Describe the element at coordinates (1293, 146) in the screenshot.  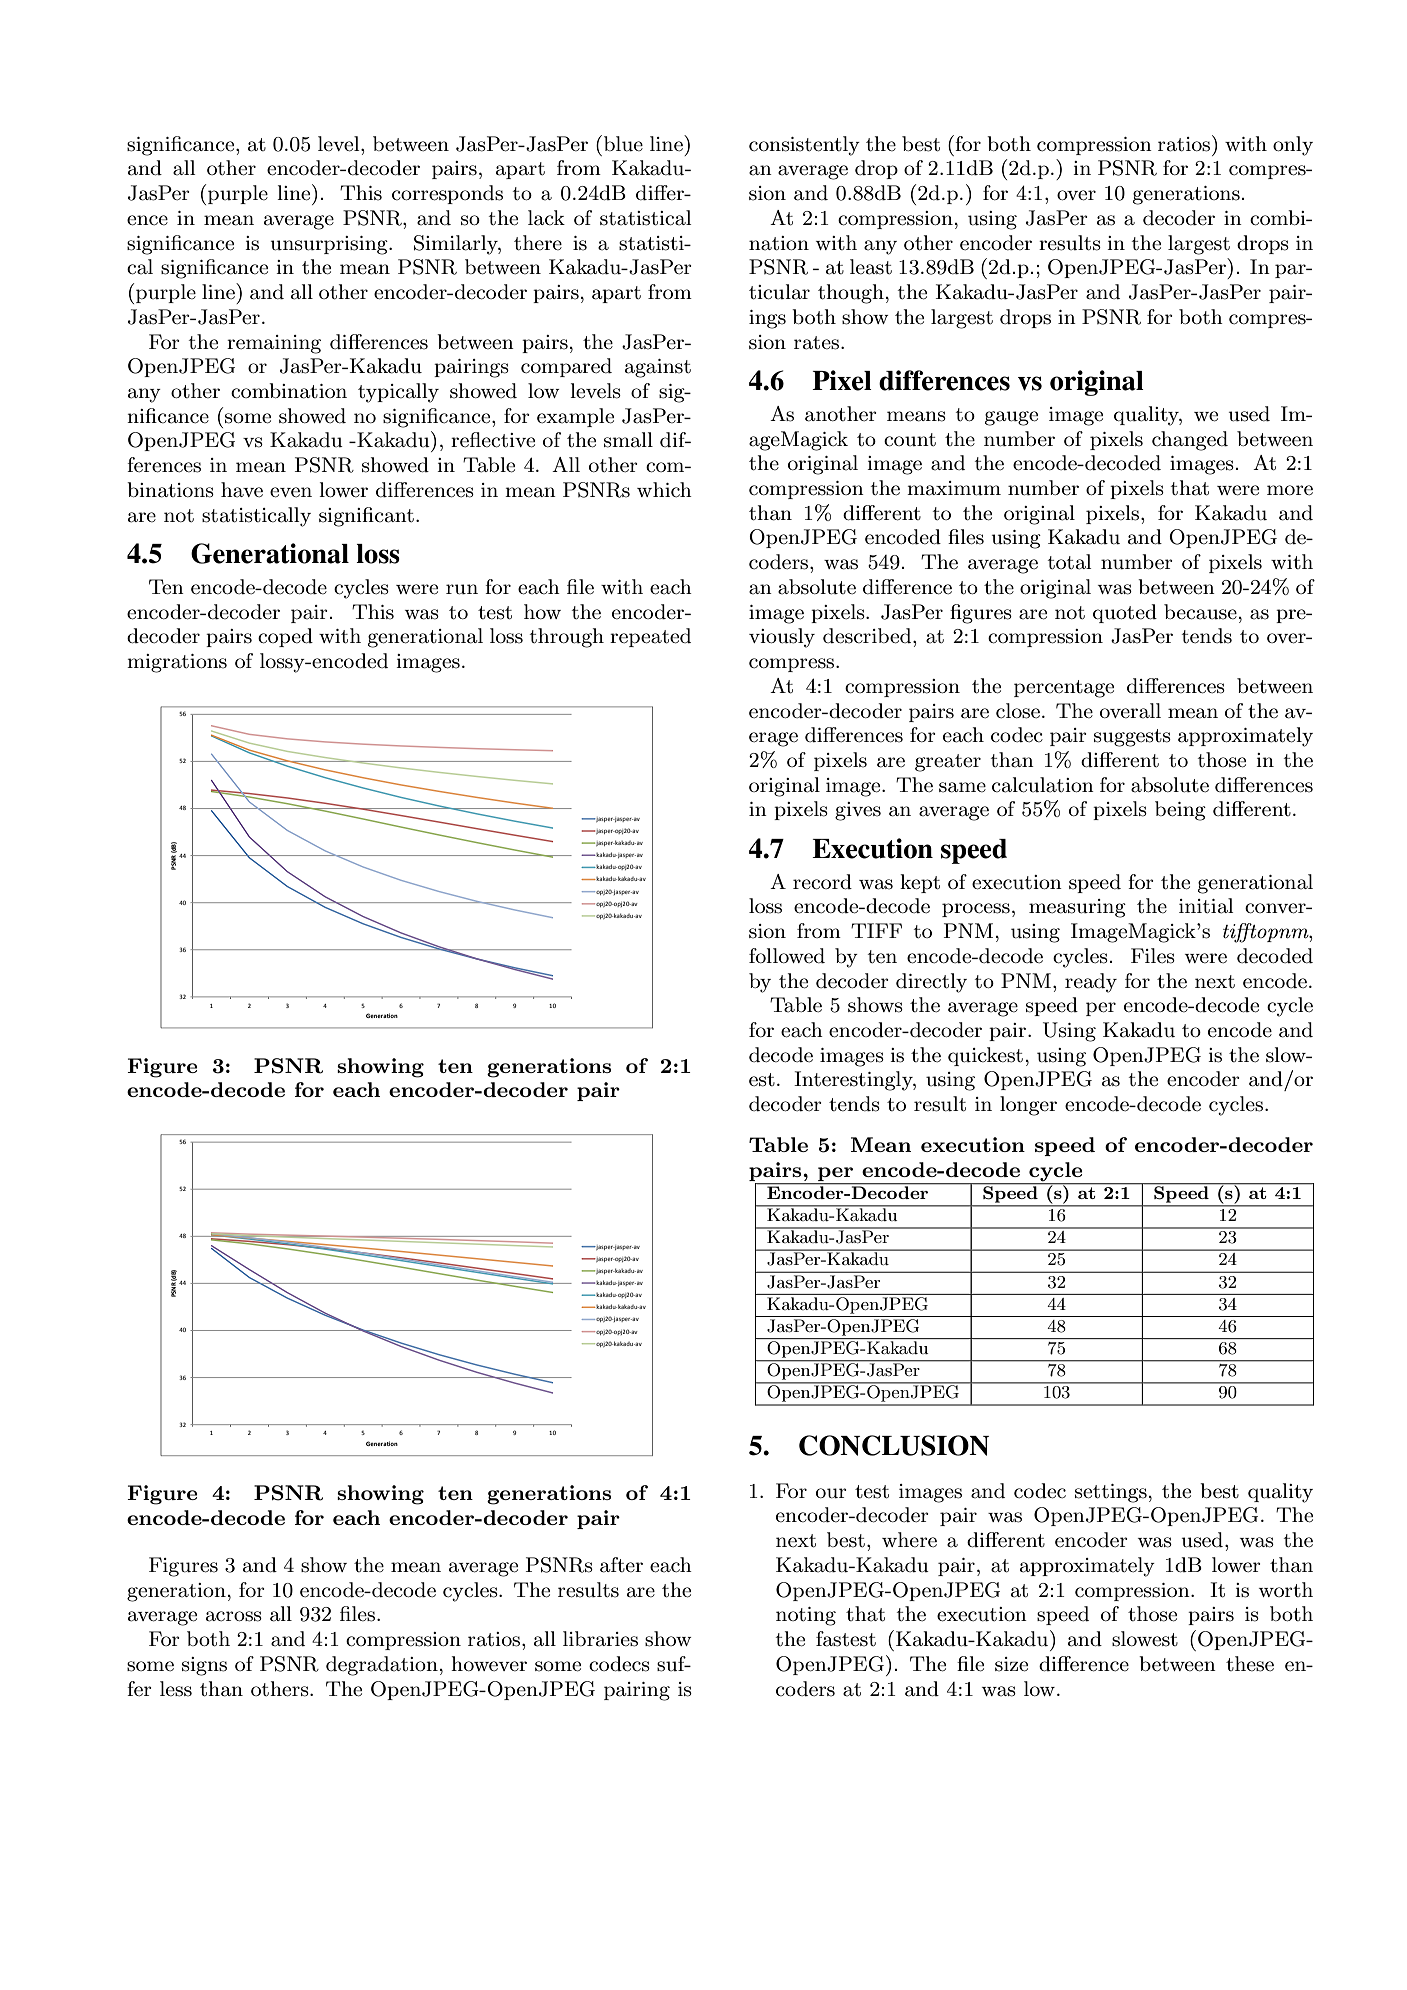
I see `only` at that location.
